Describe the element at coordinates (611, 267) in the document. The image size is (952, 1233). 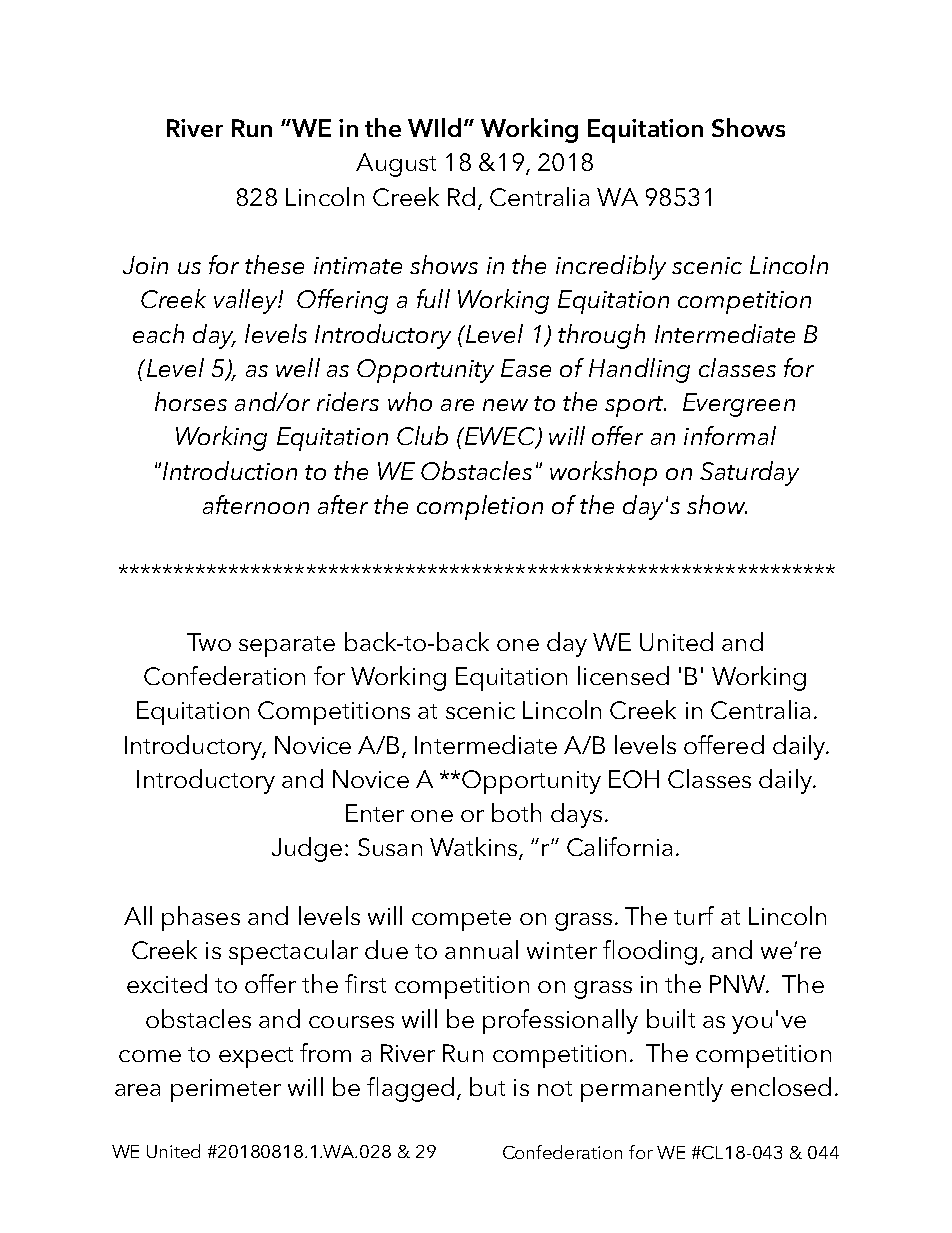
I see `incredibly` at that location.
